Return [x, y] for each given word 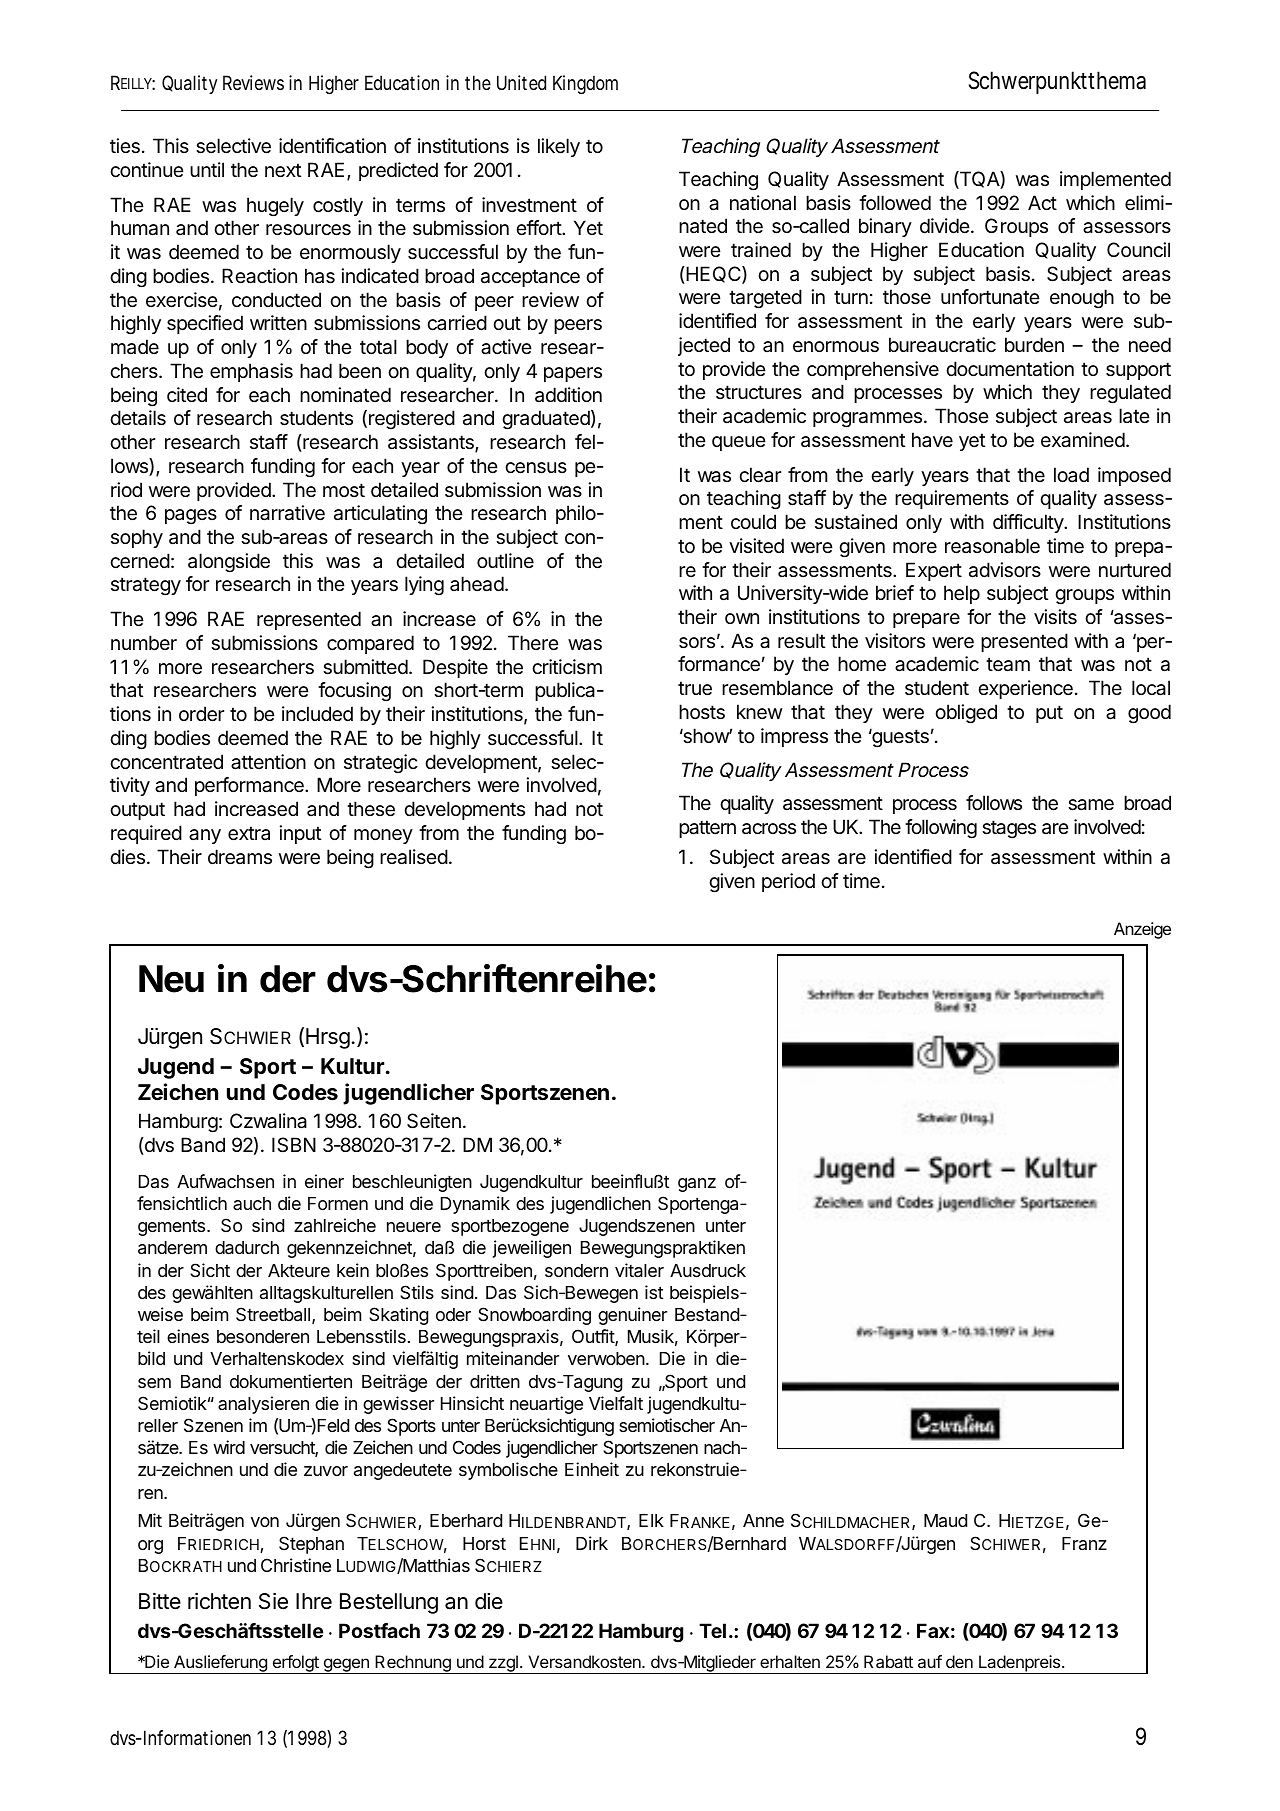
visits [1055, 617]
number [144, 642]
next [283, 170]
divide [945, 225]
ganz [697, 1185]
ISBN [294, 1145]
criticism [567, 666]
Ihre [314, 1601]
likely [559, 147]
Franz [1084, 1543]
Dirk [592, 1543]
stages [1009, 829]
